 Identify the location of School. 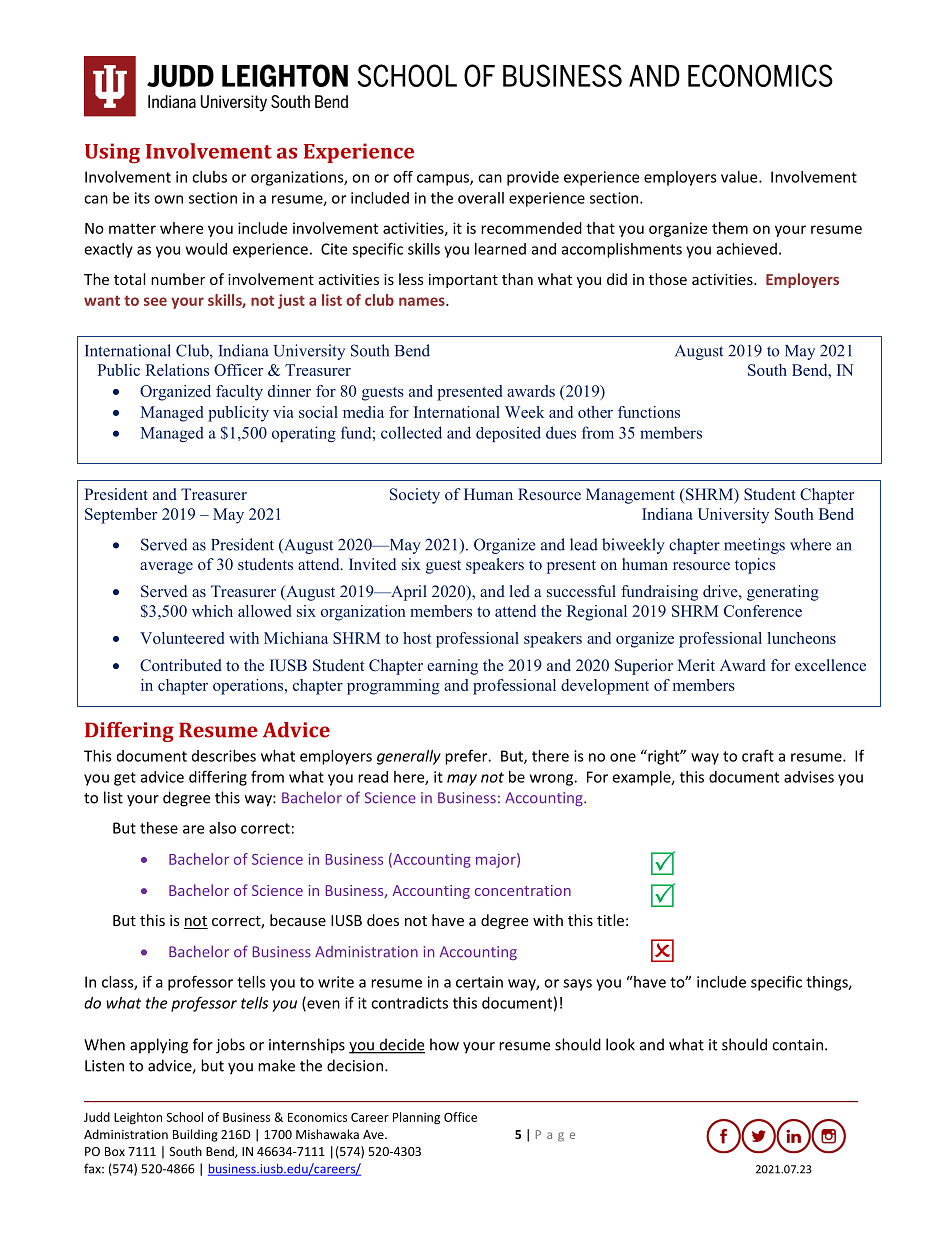
(184, 1117).
